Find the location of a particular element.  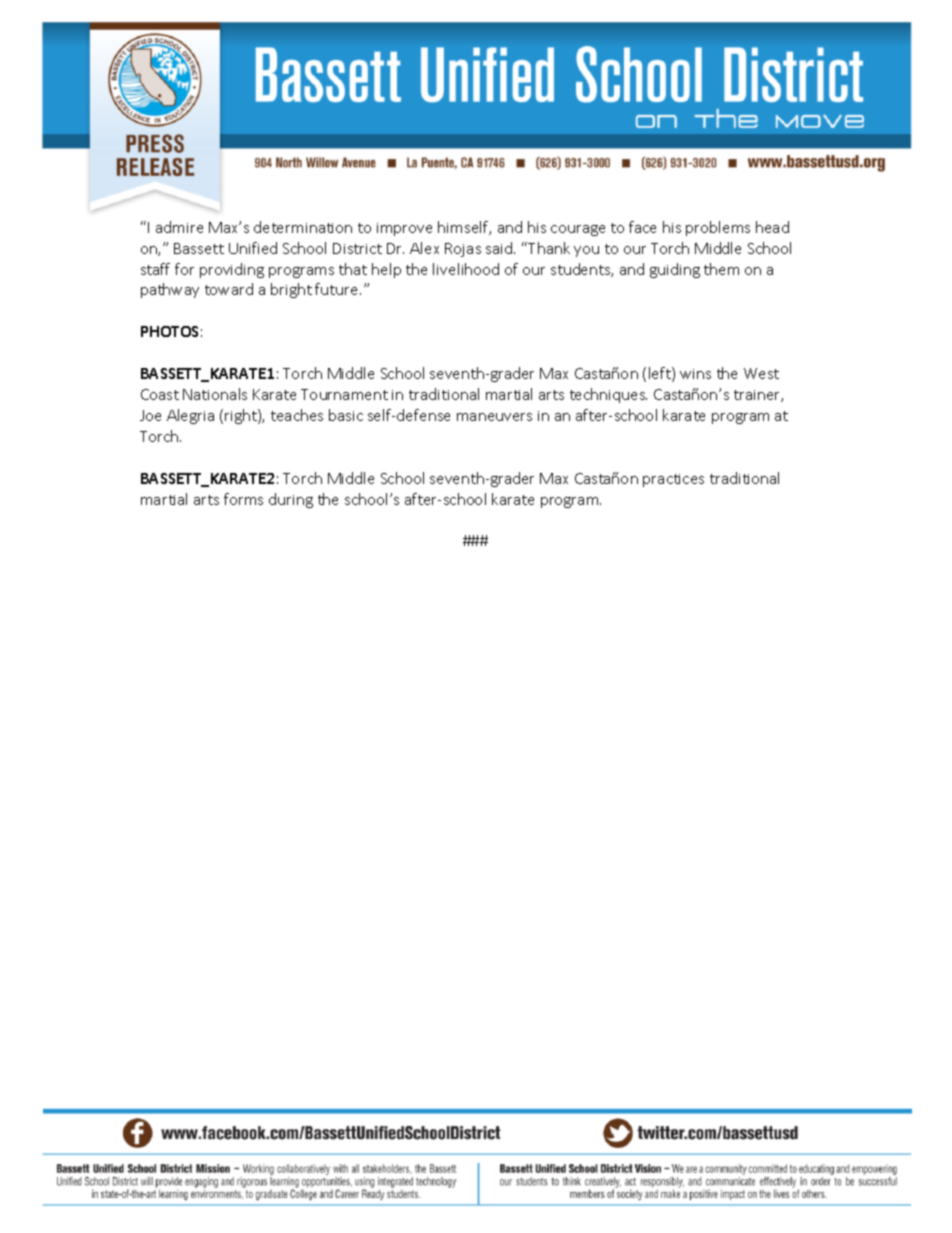

practices is located at coordinates (673, 480).
